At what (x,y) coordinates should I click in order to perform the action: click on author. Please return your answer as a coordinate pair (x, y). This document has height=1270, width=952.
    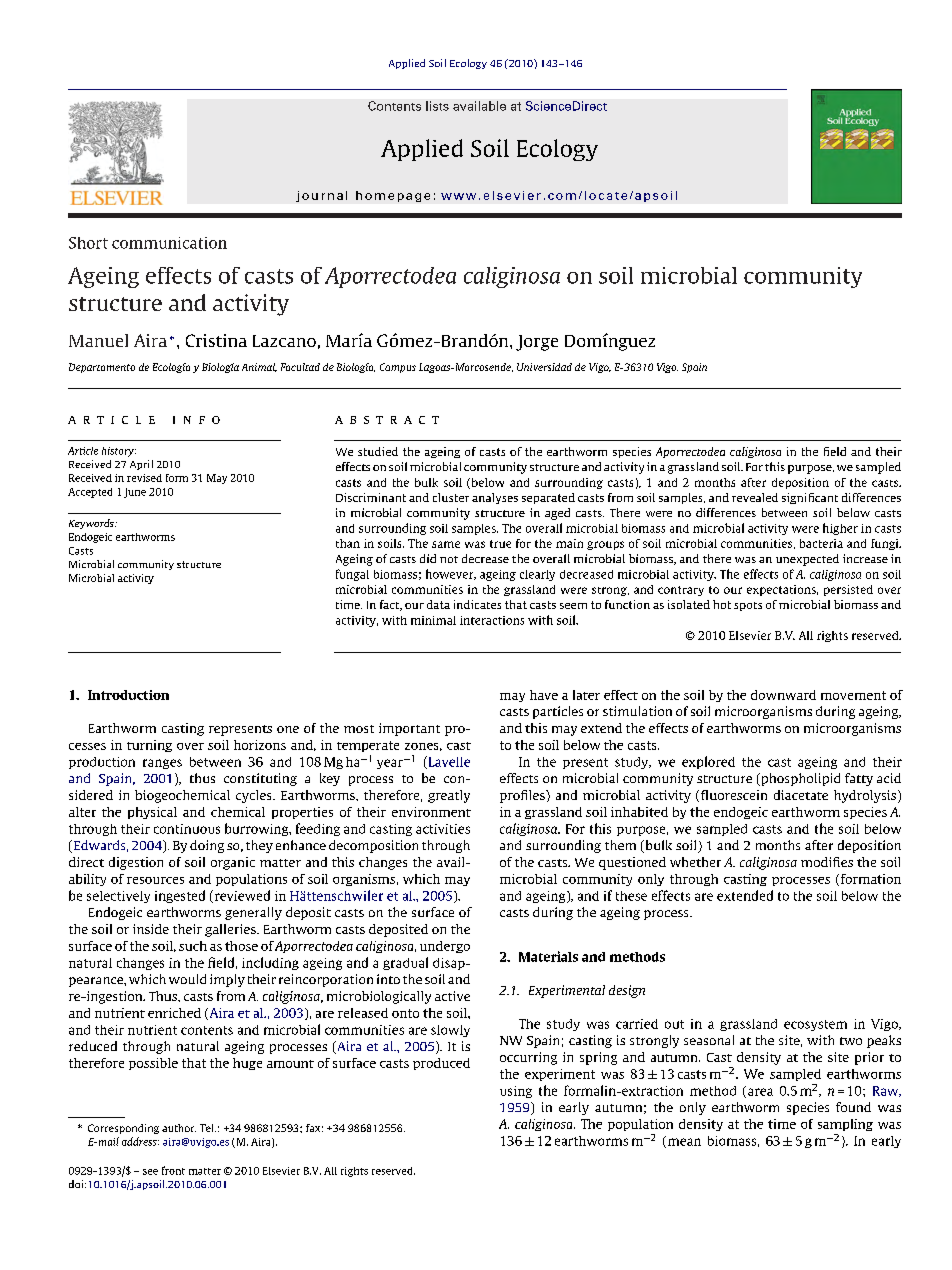
    Looking at the image, I should click on (179, 1128).
